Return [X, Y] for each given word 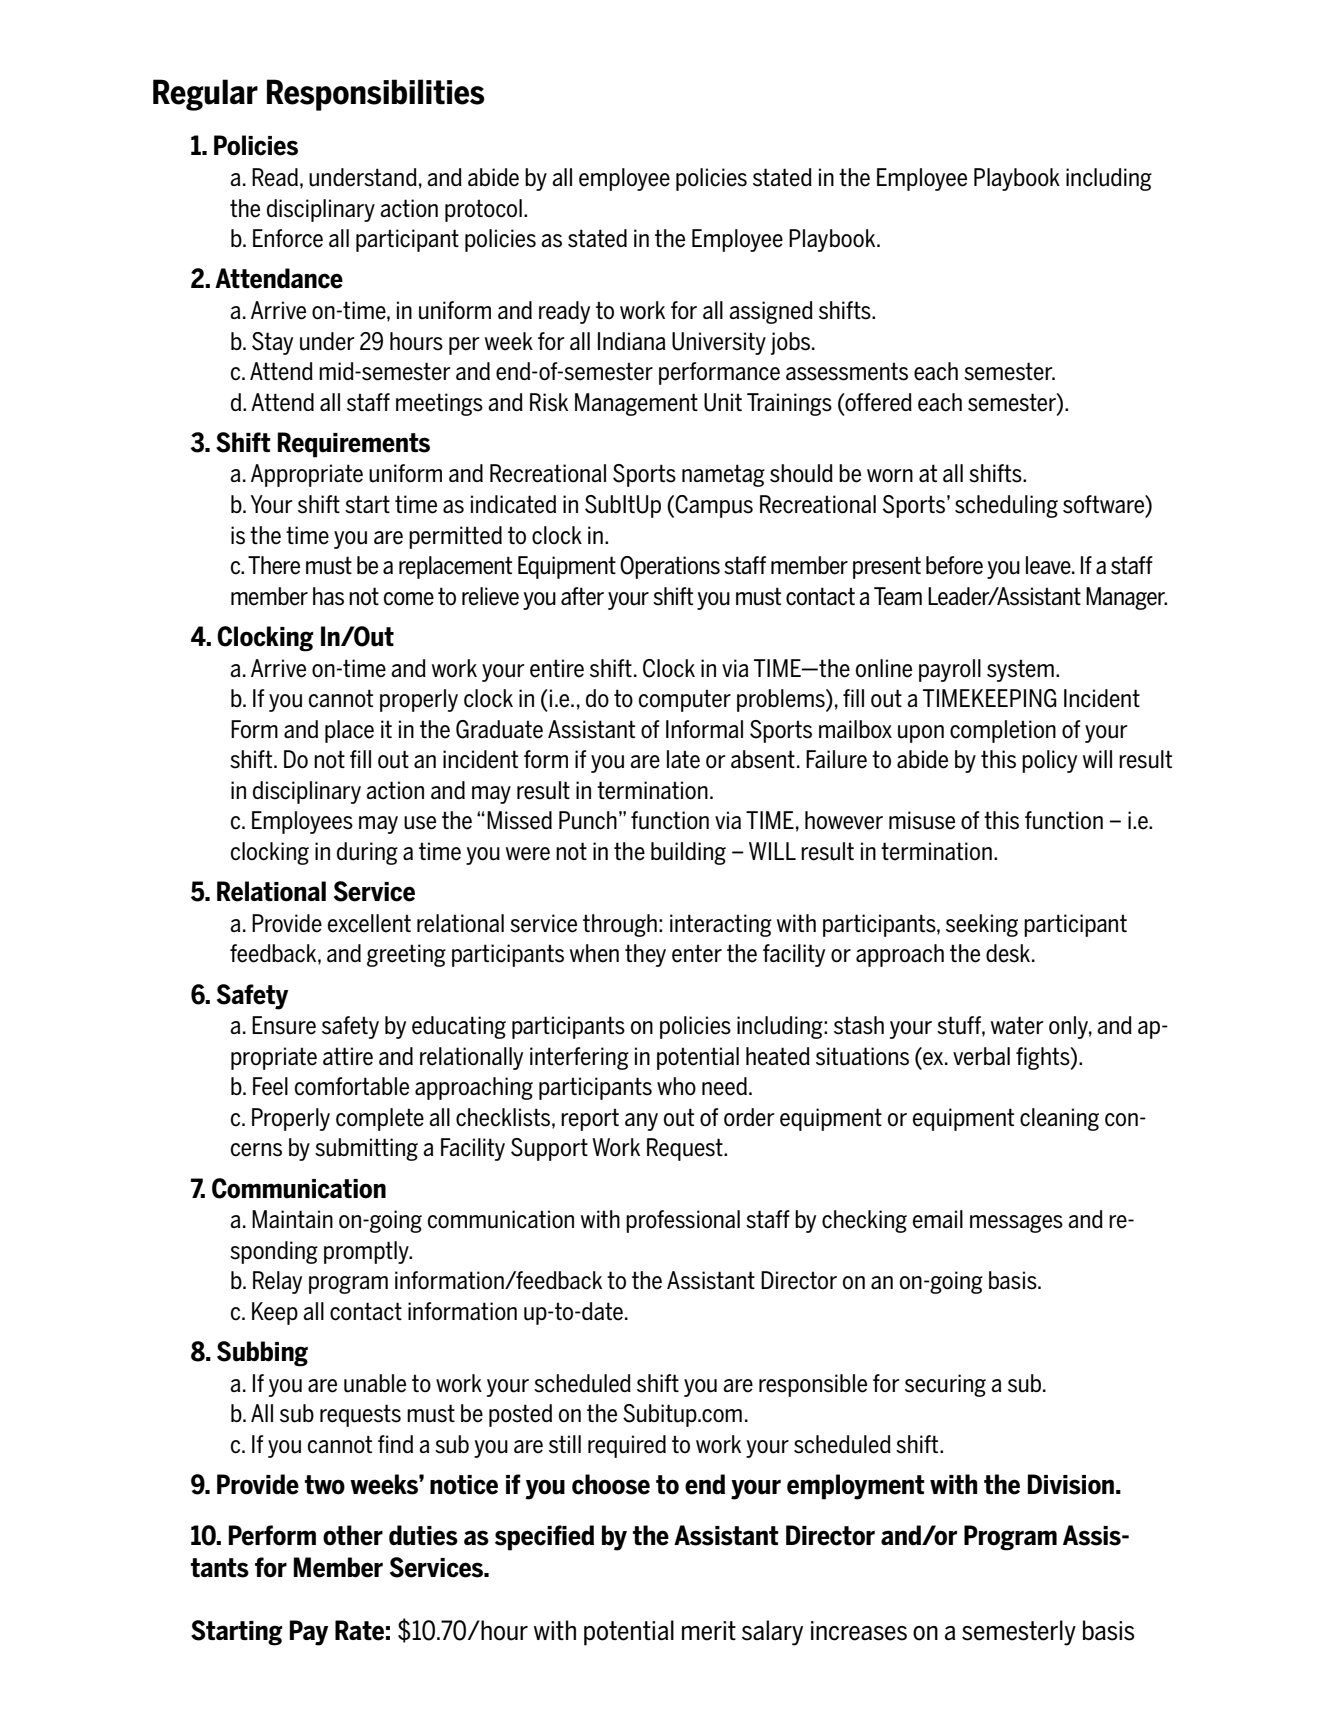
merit [709, 1631]
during [367, 853]
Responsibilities [376, 95]
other [353, 1535]
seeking [982, 925]
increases [859, 1631]
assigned [771, 312]
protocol [483, 210]
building [688, 853]
